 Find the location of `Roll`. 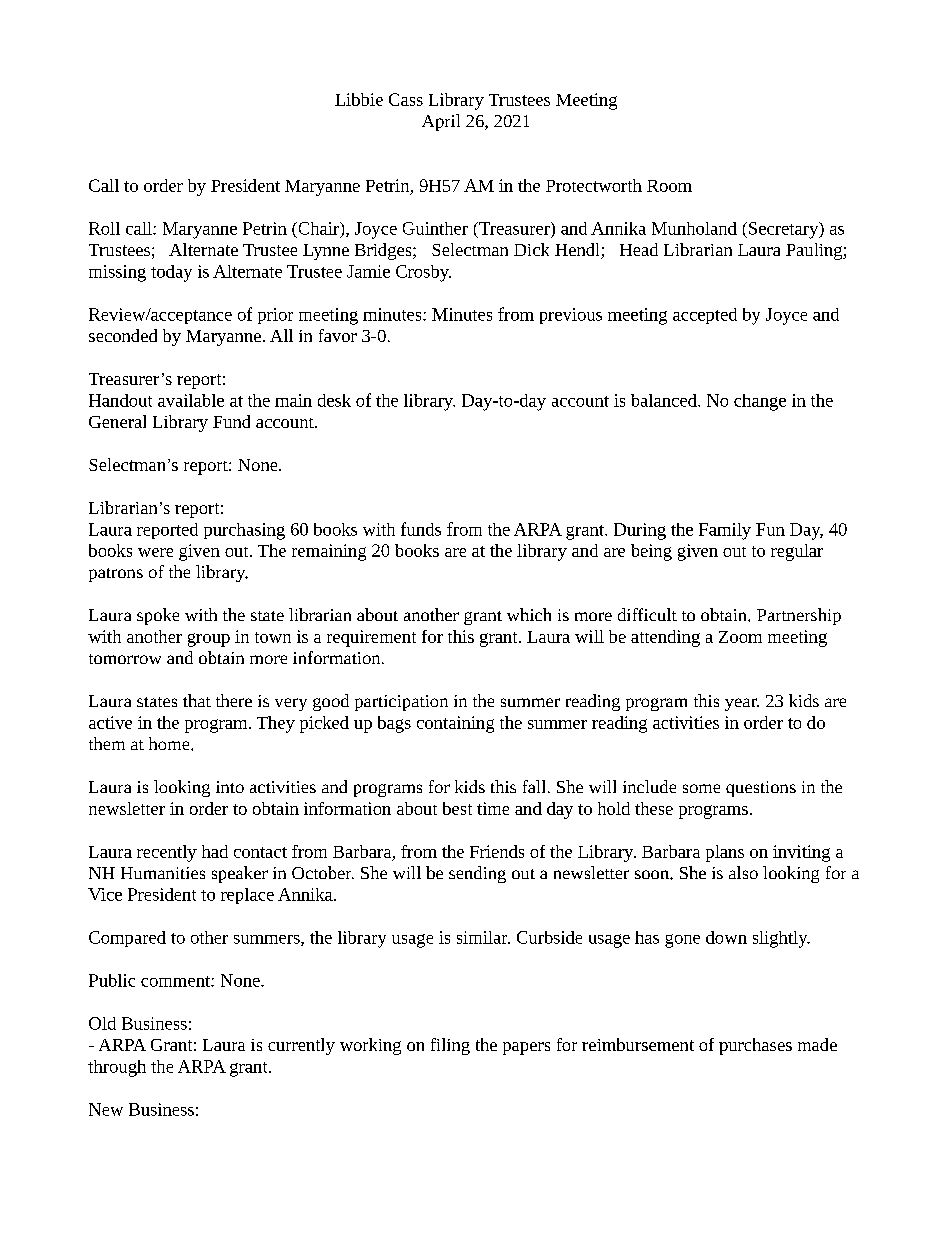

Roll is located at coordinates (104, 228).
